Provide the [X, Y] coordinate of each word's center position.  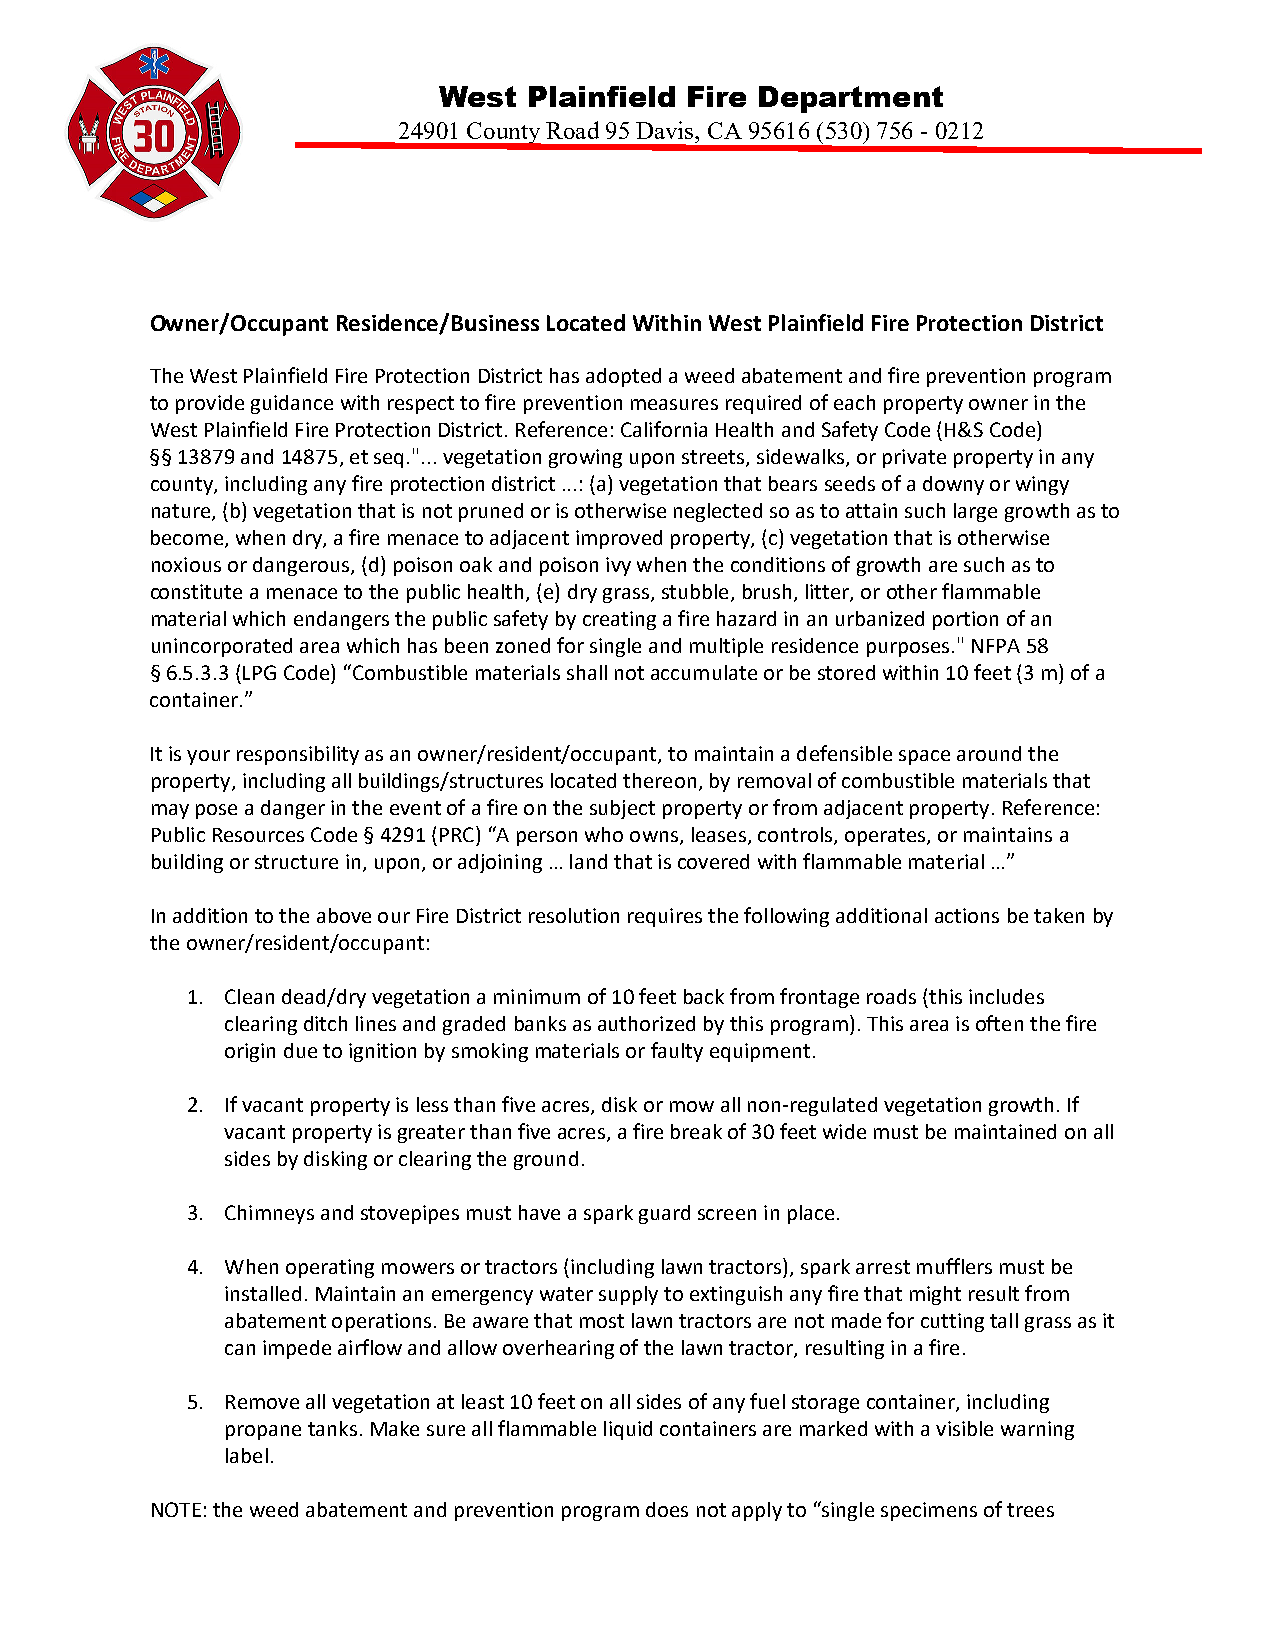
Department [851, 99]
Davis [666, 130]
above [344, 915]
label [247, 1455]
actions [967, 915]
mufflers [954, 1266]
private [914, 458]
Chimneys [269, 1214]
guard [664, 1214]
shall [587, 672]
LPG [259, 672]
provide [210, 404]
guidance [292, 404]
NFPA [996, 646]
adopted [623, 377]
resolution [574, 915]
